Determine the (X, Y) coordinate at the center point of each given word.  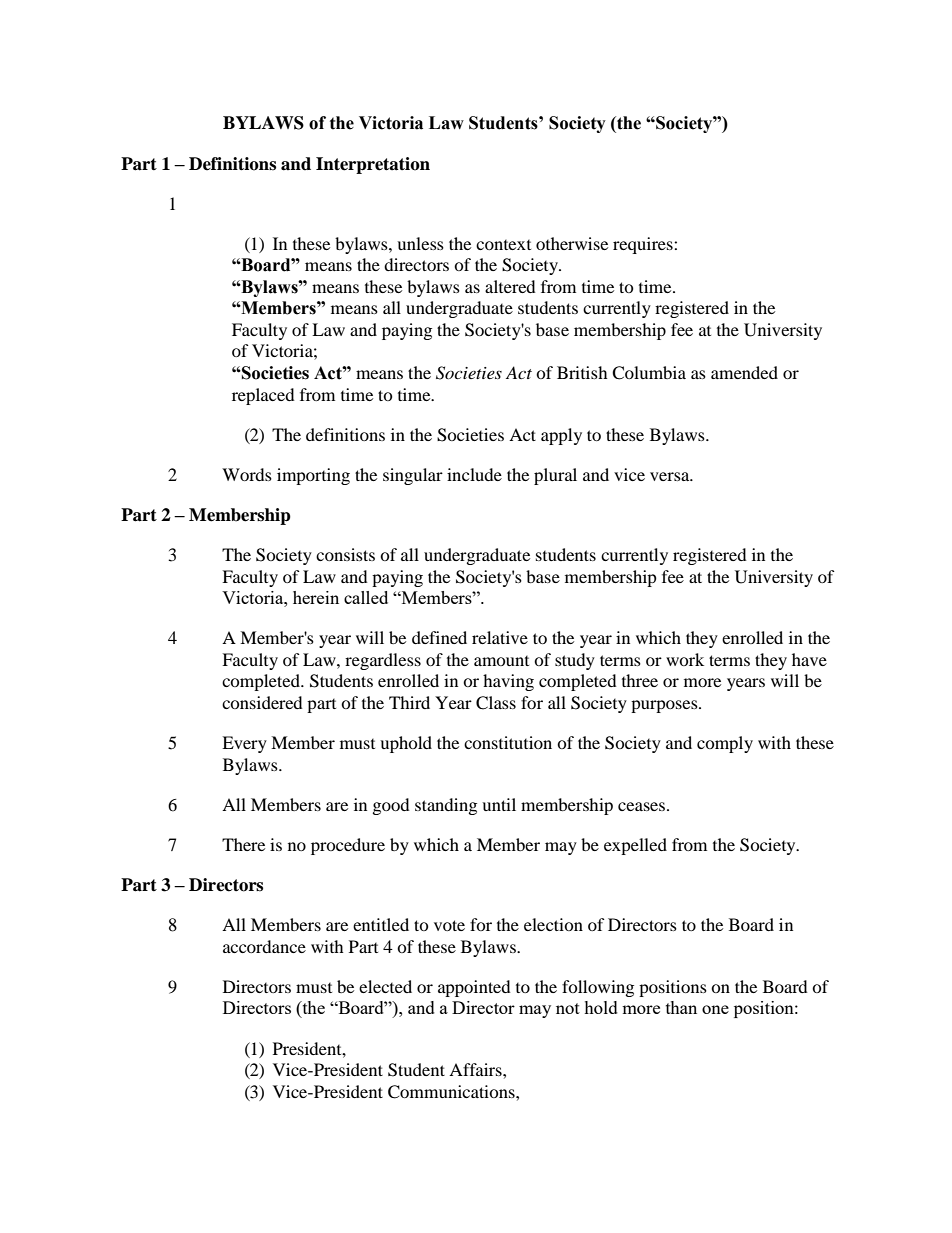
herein (316, 597)
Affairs (476, 1069)
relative (500, 637)
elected (385, 986)
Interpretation (373, 165)
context (503, 245)
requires (644, 245)
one (715, 1009)
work (685, 659)
